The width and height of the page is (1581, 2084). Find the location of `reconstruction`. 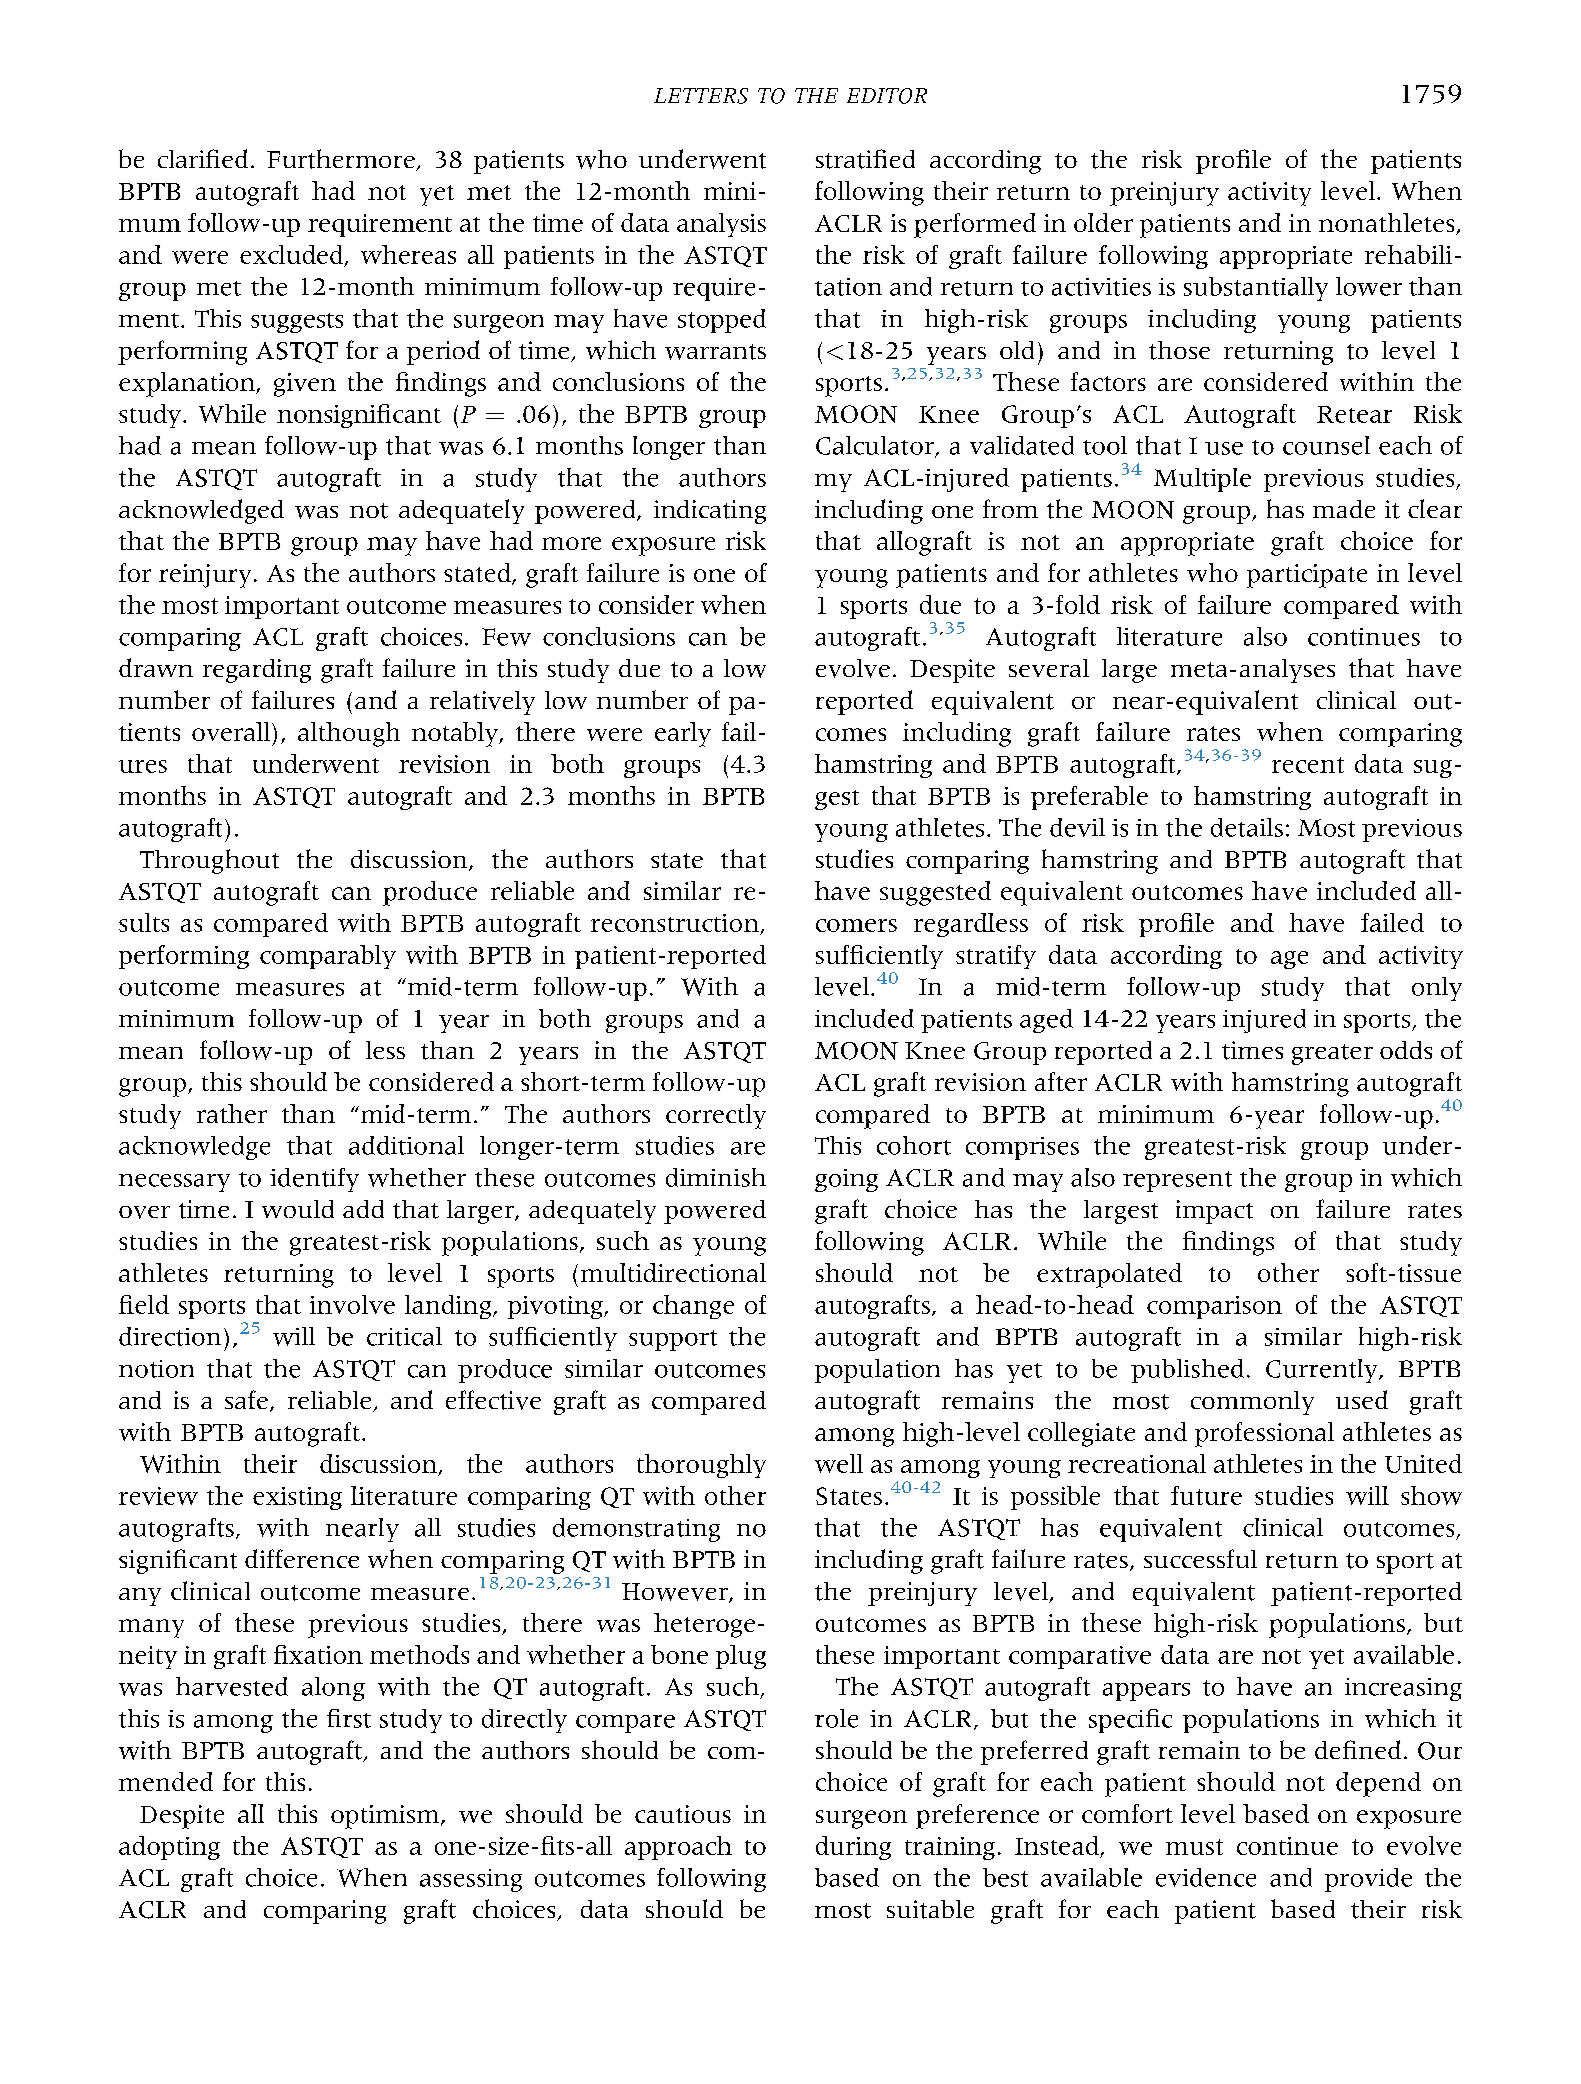

reconstruction is located at coordinates (676, 924).
